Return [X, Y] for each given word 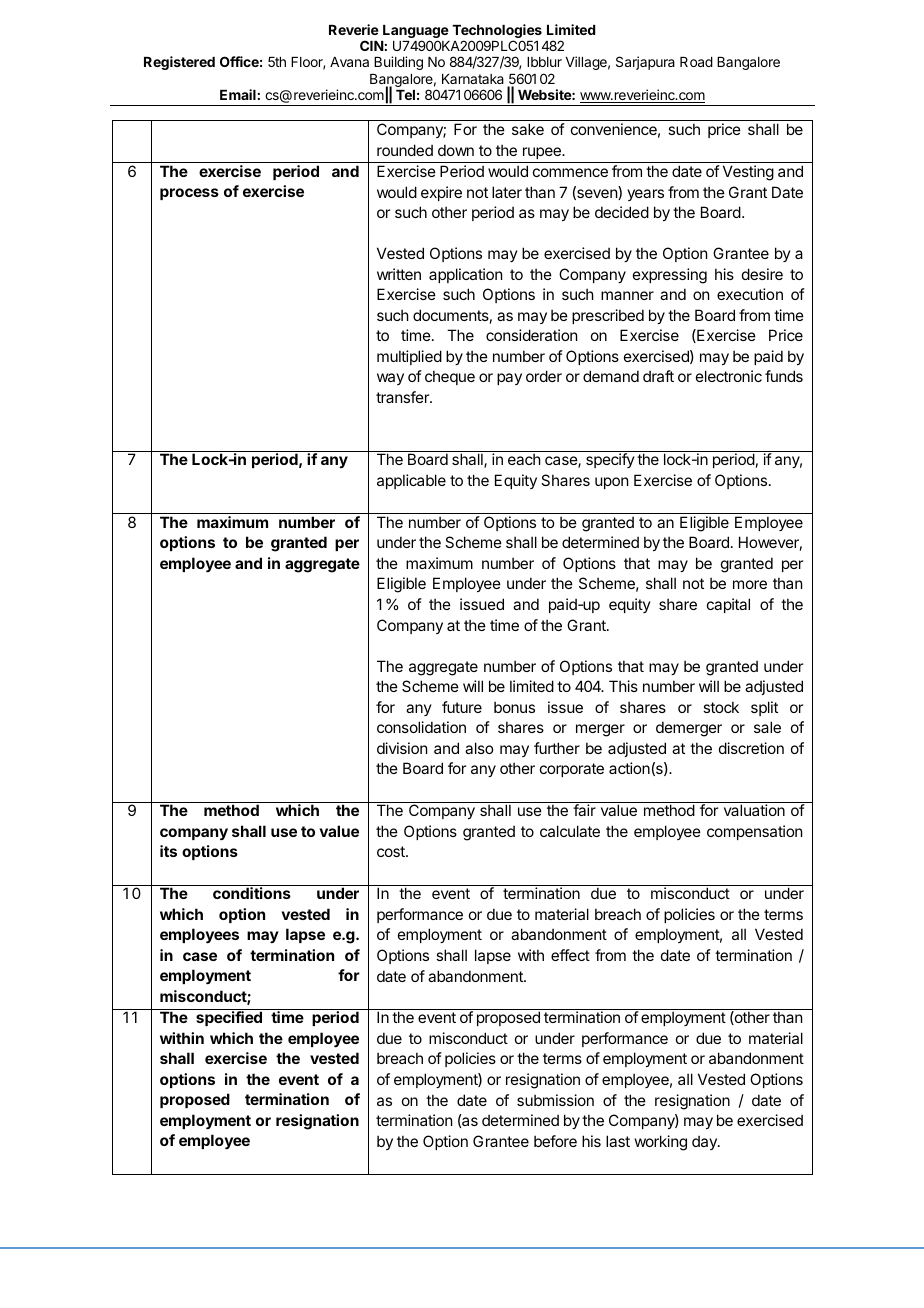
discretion [751, 748]
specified [229, 1018]
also [479, 748]
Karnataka [473, 79]
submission [555, 1100]
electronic [729, 376]
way [390, 379]
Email [238, 94]
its [168, 851]
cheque [450, 377]
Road [696, 62]
